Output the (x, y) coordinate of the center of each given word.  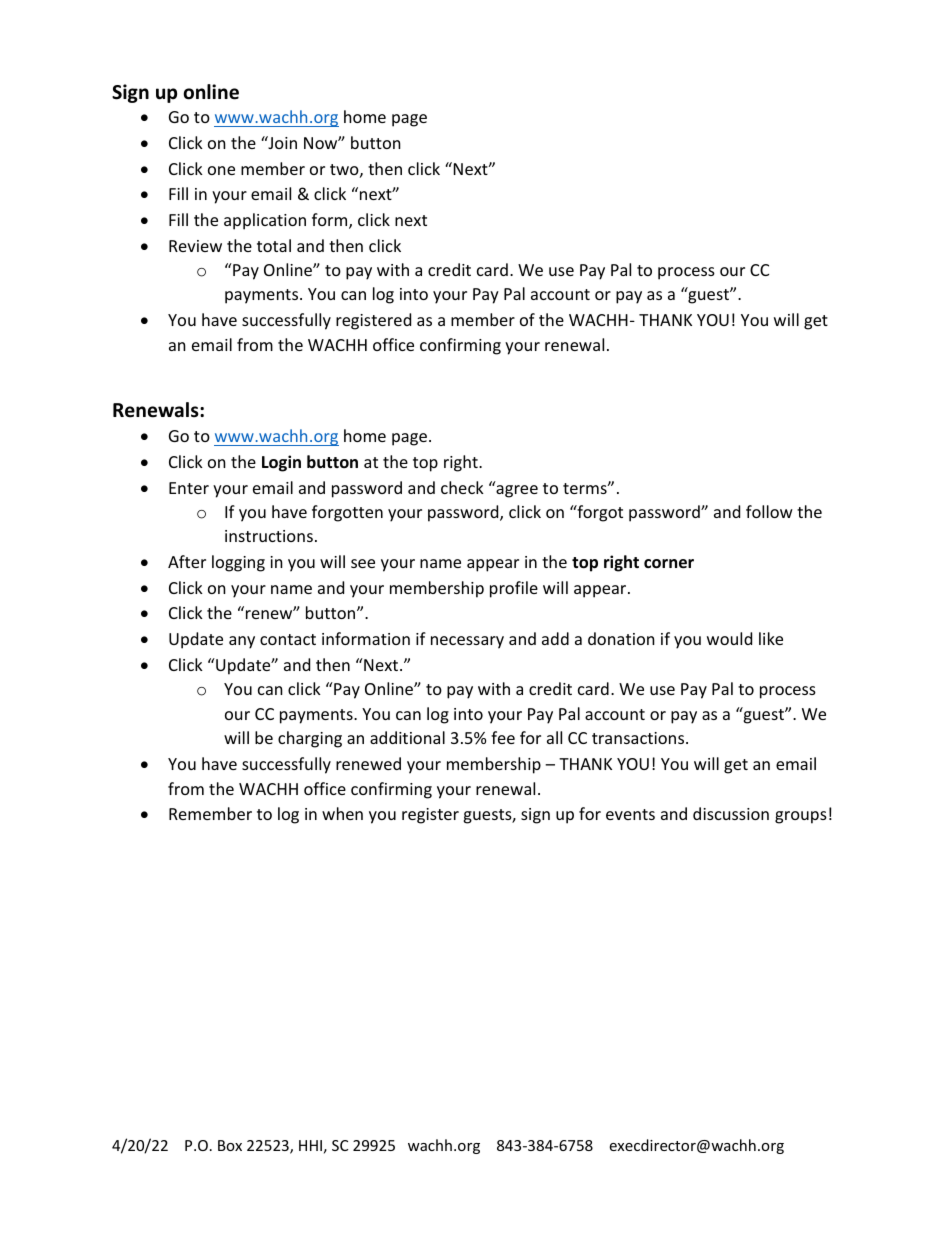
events (630, 814)
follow (769, 511)
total (274, 245)
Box (230, 1145)
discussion (731, 813)
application (265, 221)
